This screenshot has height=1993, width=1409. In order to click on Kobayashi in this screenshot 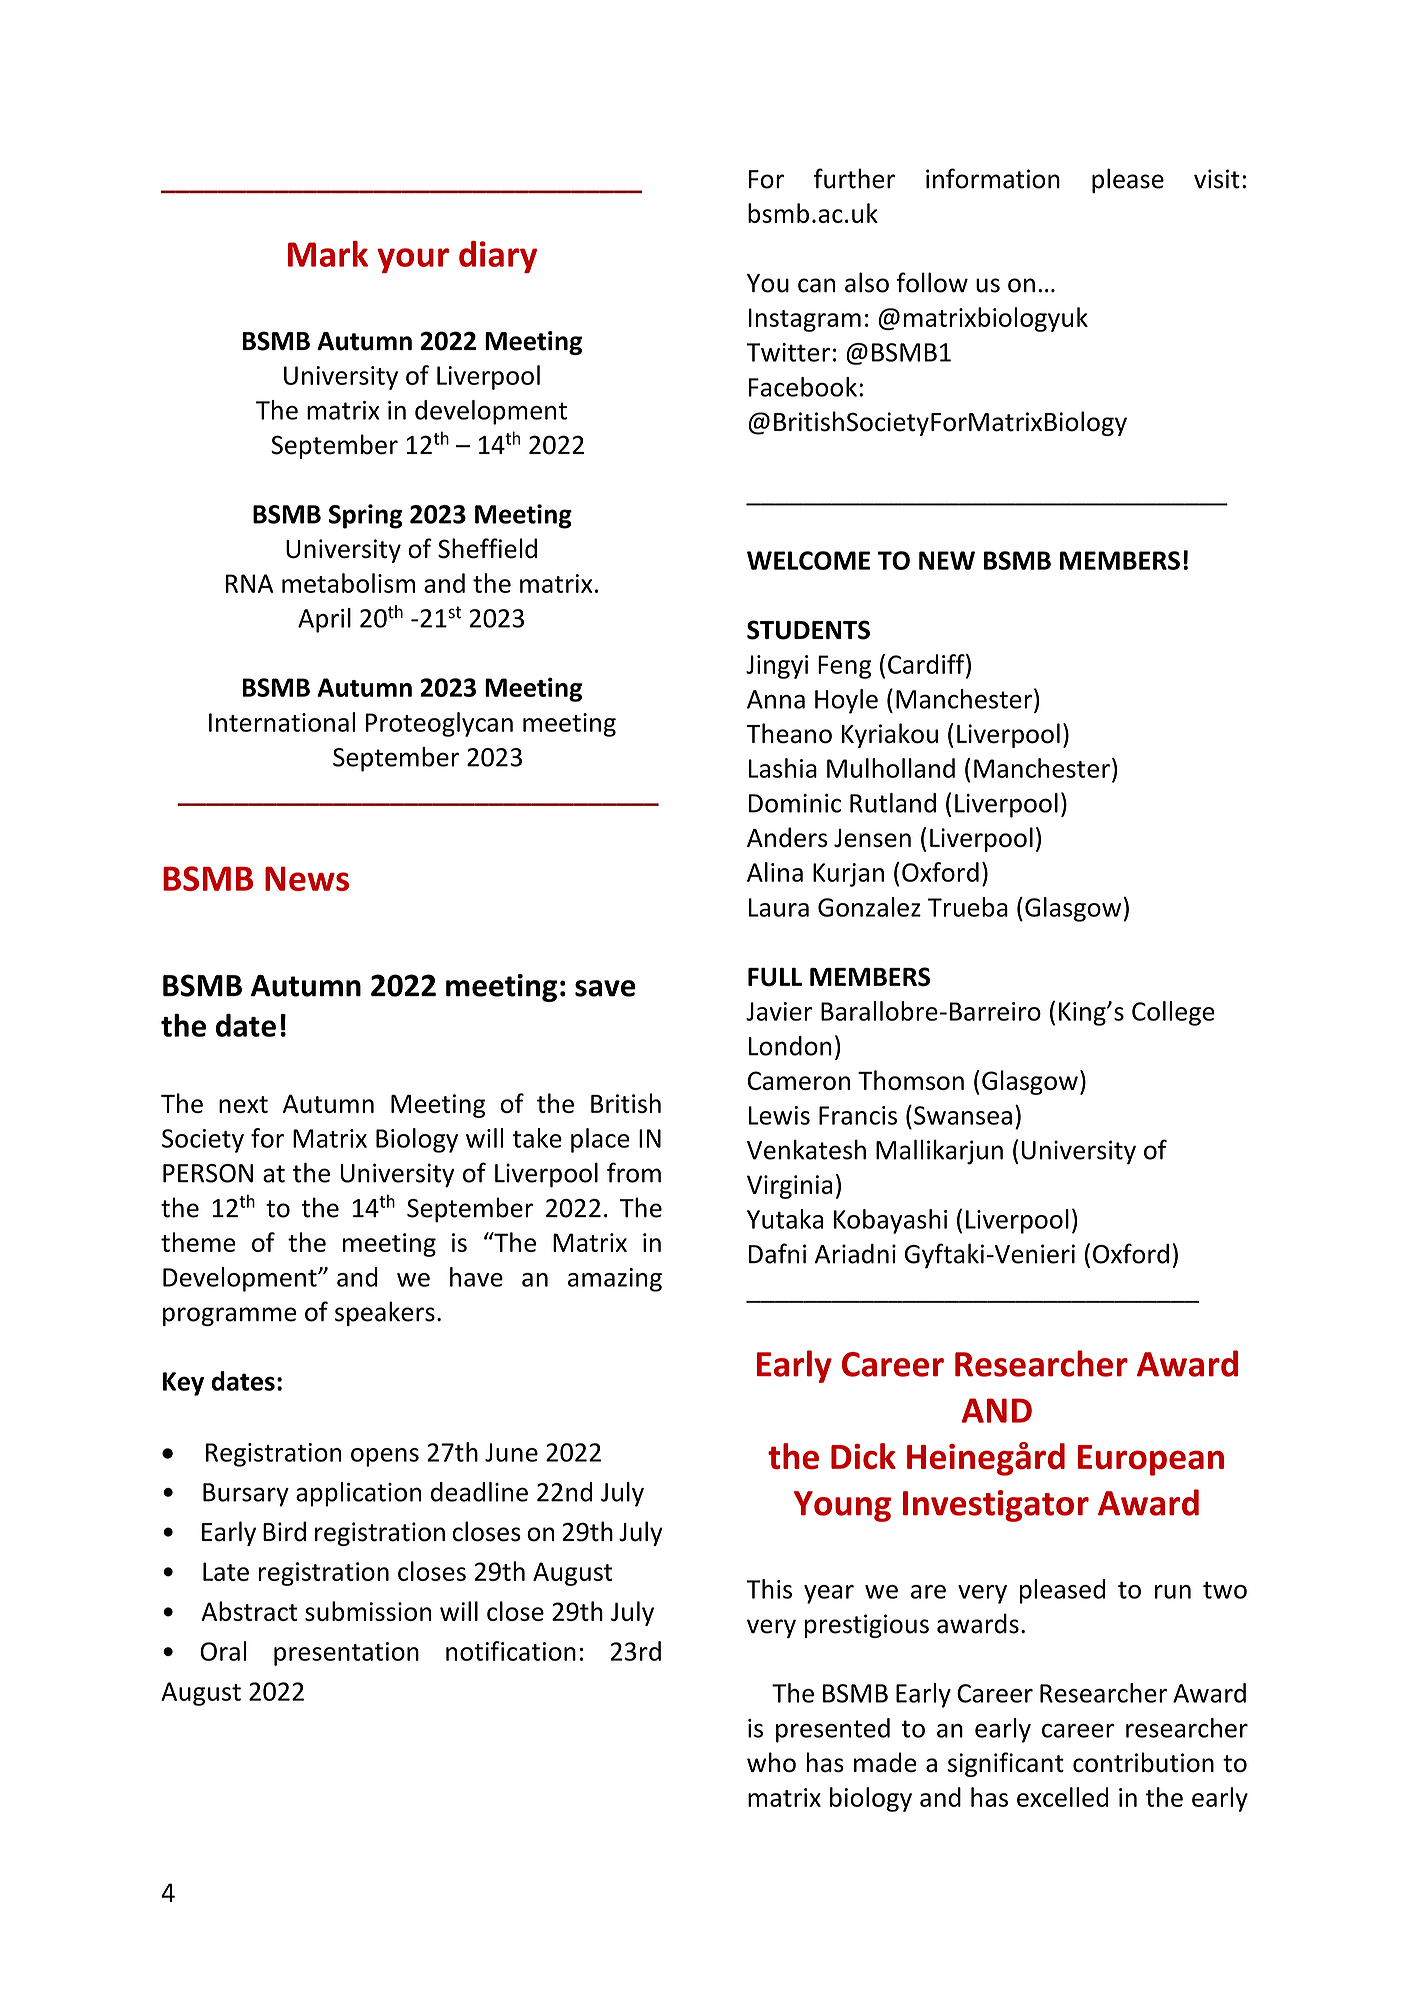, I will do `click(890, 1221)`.
